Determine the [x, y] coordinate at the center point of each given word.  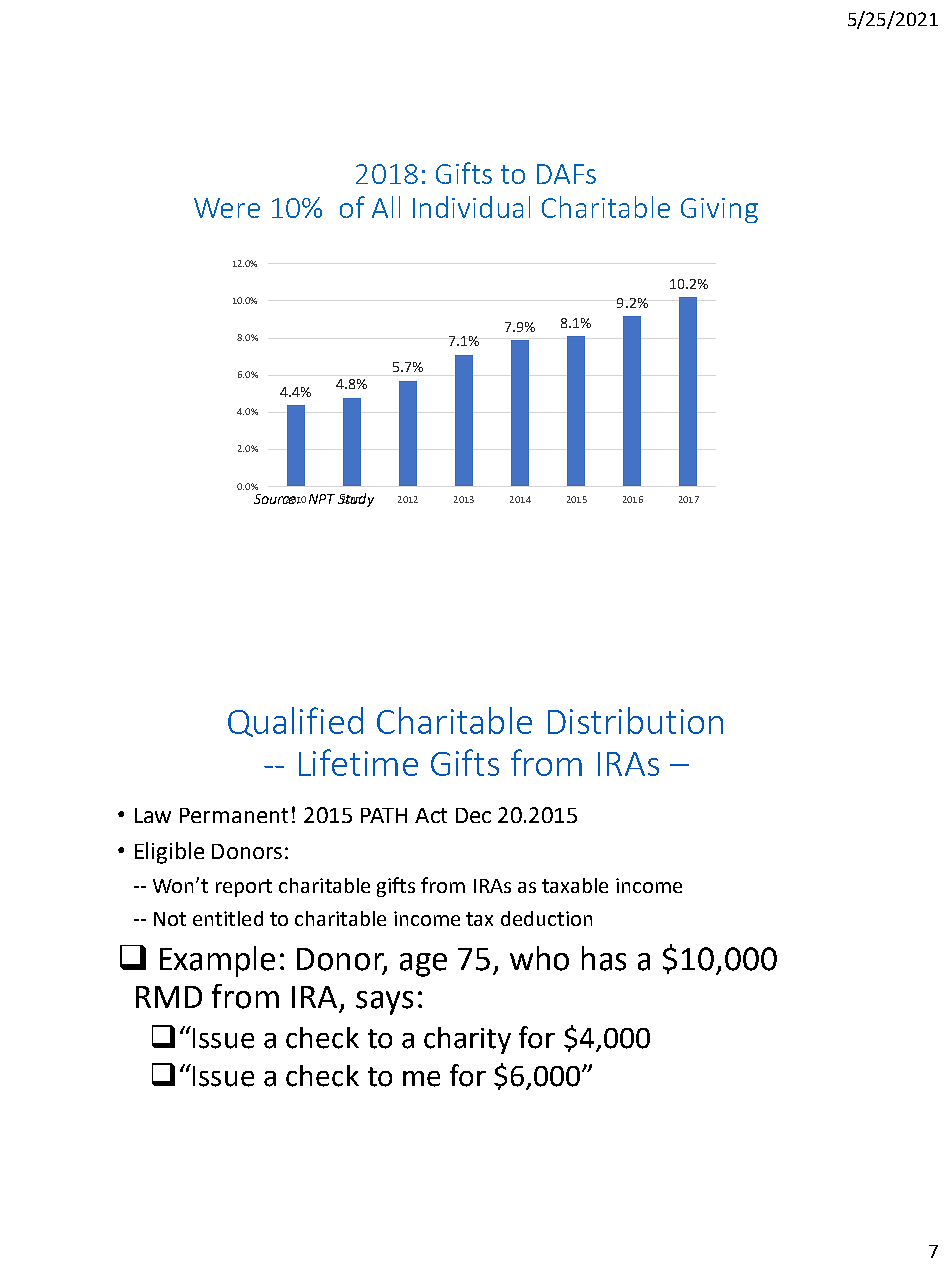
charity [467, 1040]
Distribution [635, 720]
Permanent [234, 815]
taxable [575, 885]
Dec [473, 815]
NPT [322, 499]
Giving [719, 210]
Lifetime [358, 762]
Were [227, 208]
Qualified [295, 722]
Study [356, 500]
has [604, 958]
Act [431, 815]
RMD [169, 997]
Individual [471, 207]
